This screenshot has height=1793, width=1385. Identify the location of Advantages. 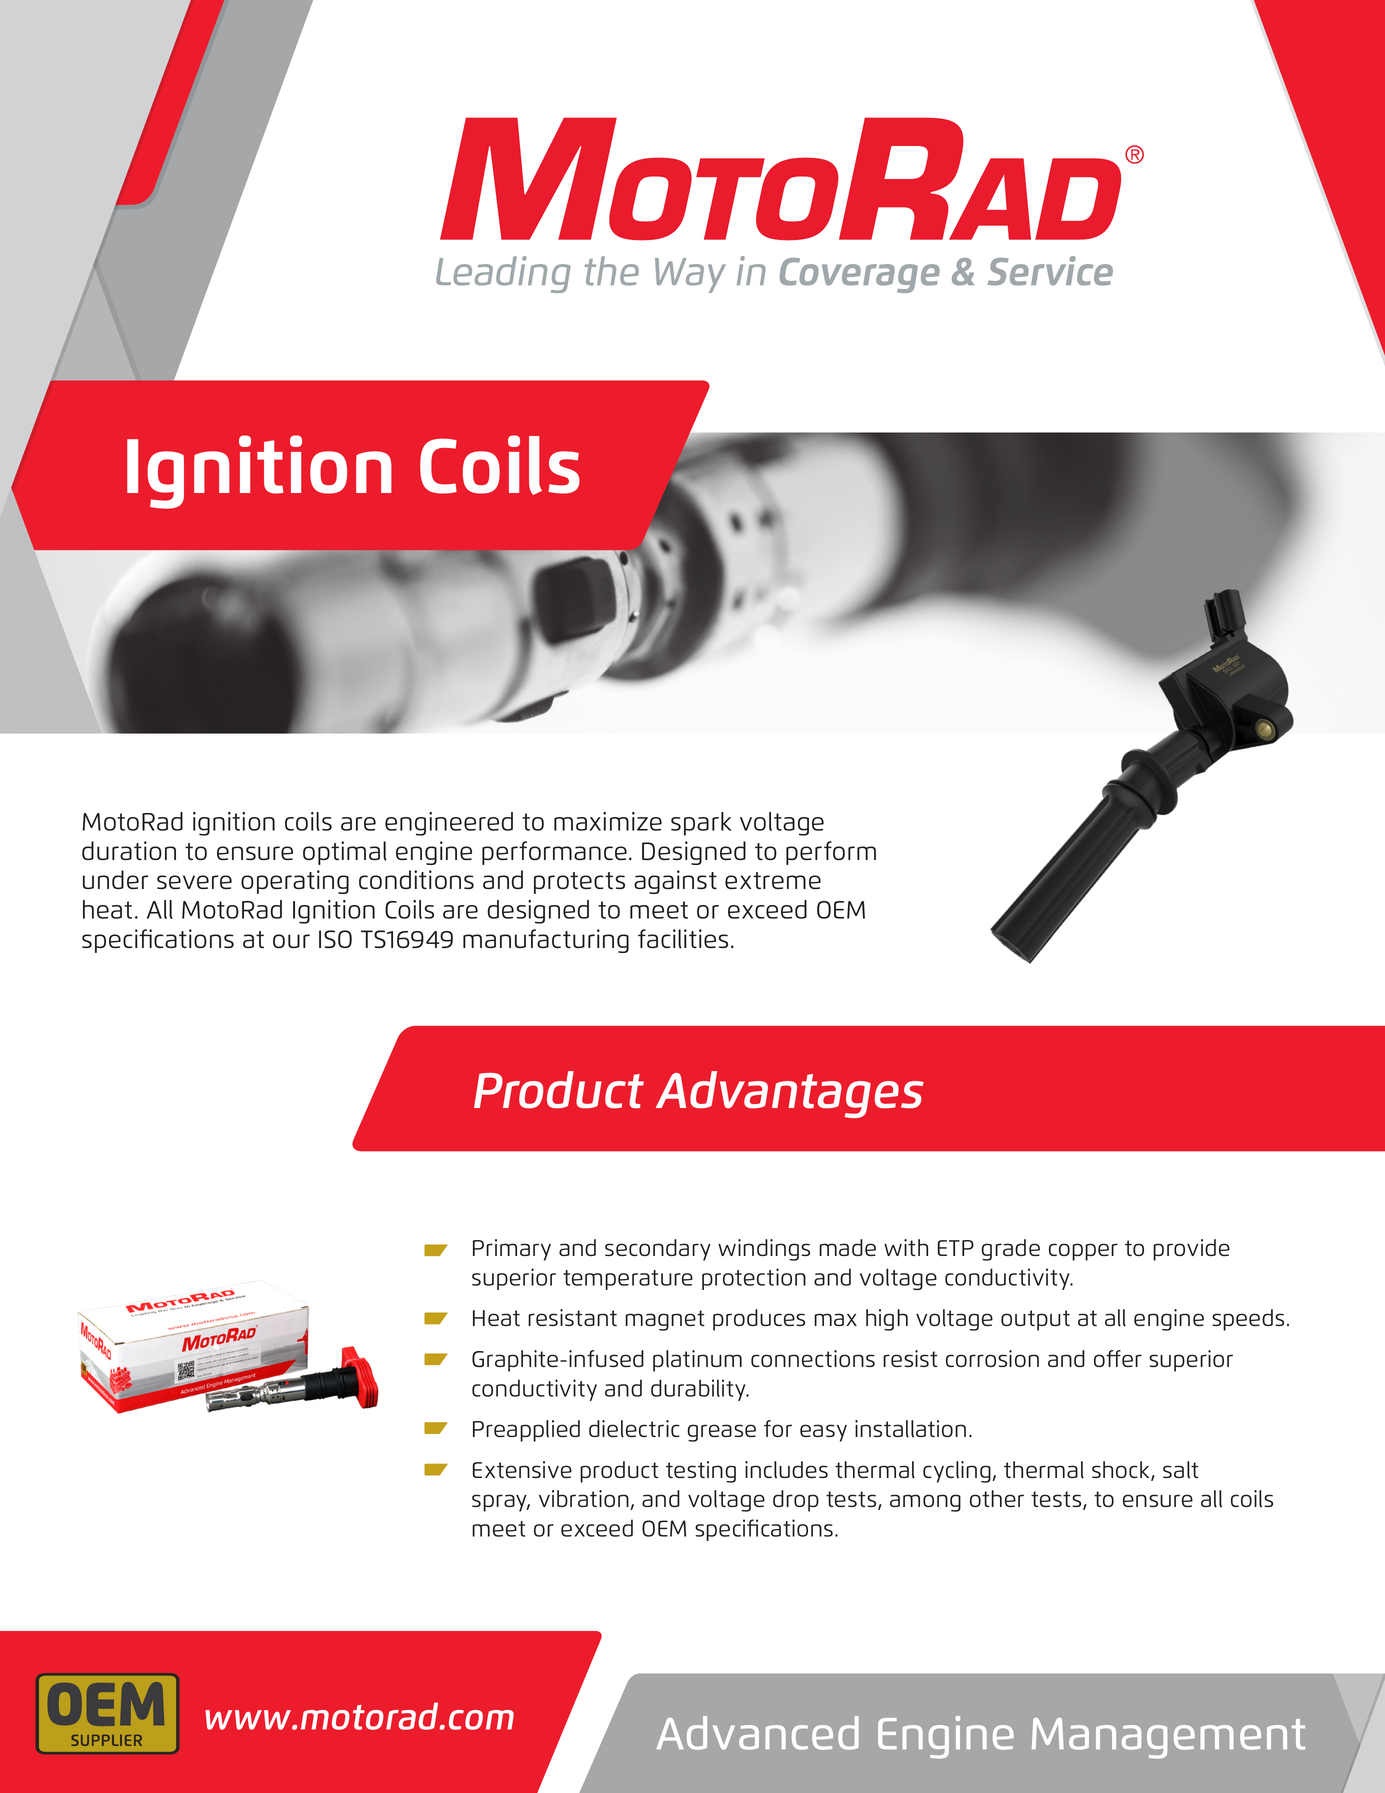
(790, 1094).
